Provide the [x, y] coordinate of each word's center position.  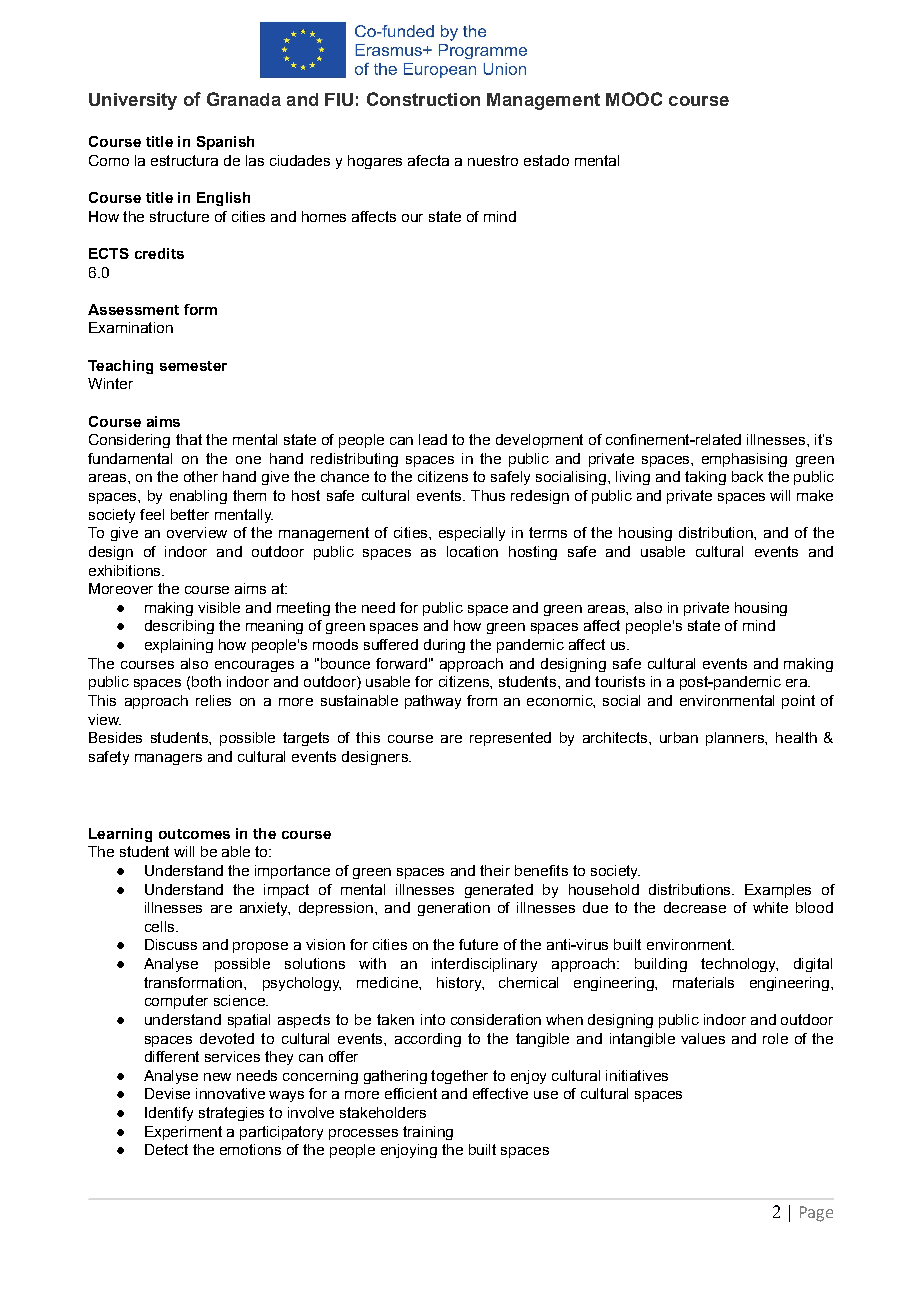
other [201, 476]
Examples [778, 891]
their [495, 870]
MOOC [634, 99]
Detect [166, 1149]
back [747, 476]
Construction [423, 99]
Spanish [225, 143]
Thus [488, 495]
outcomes [194, 834]
